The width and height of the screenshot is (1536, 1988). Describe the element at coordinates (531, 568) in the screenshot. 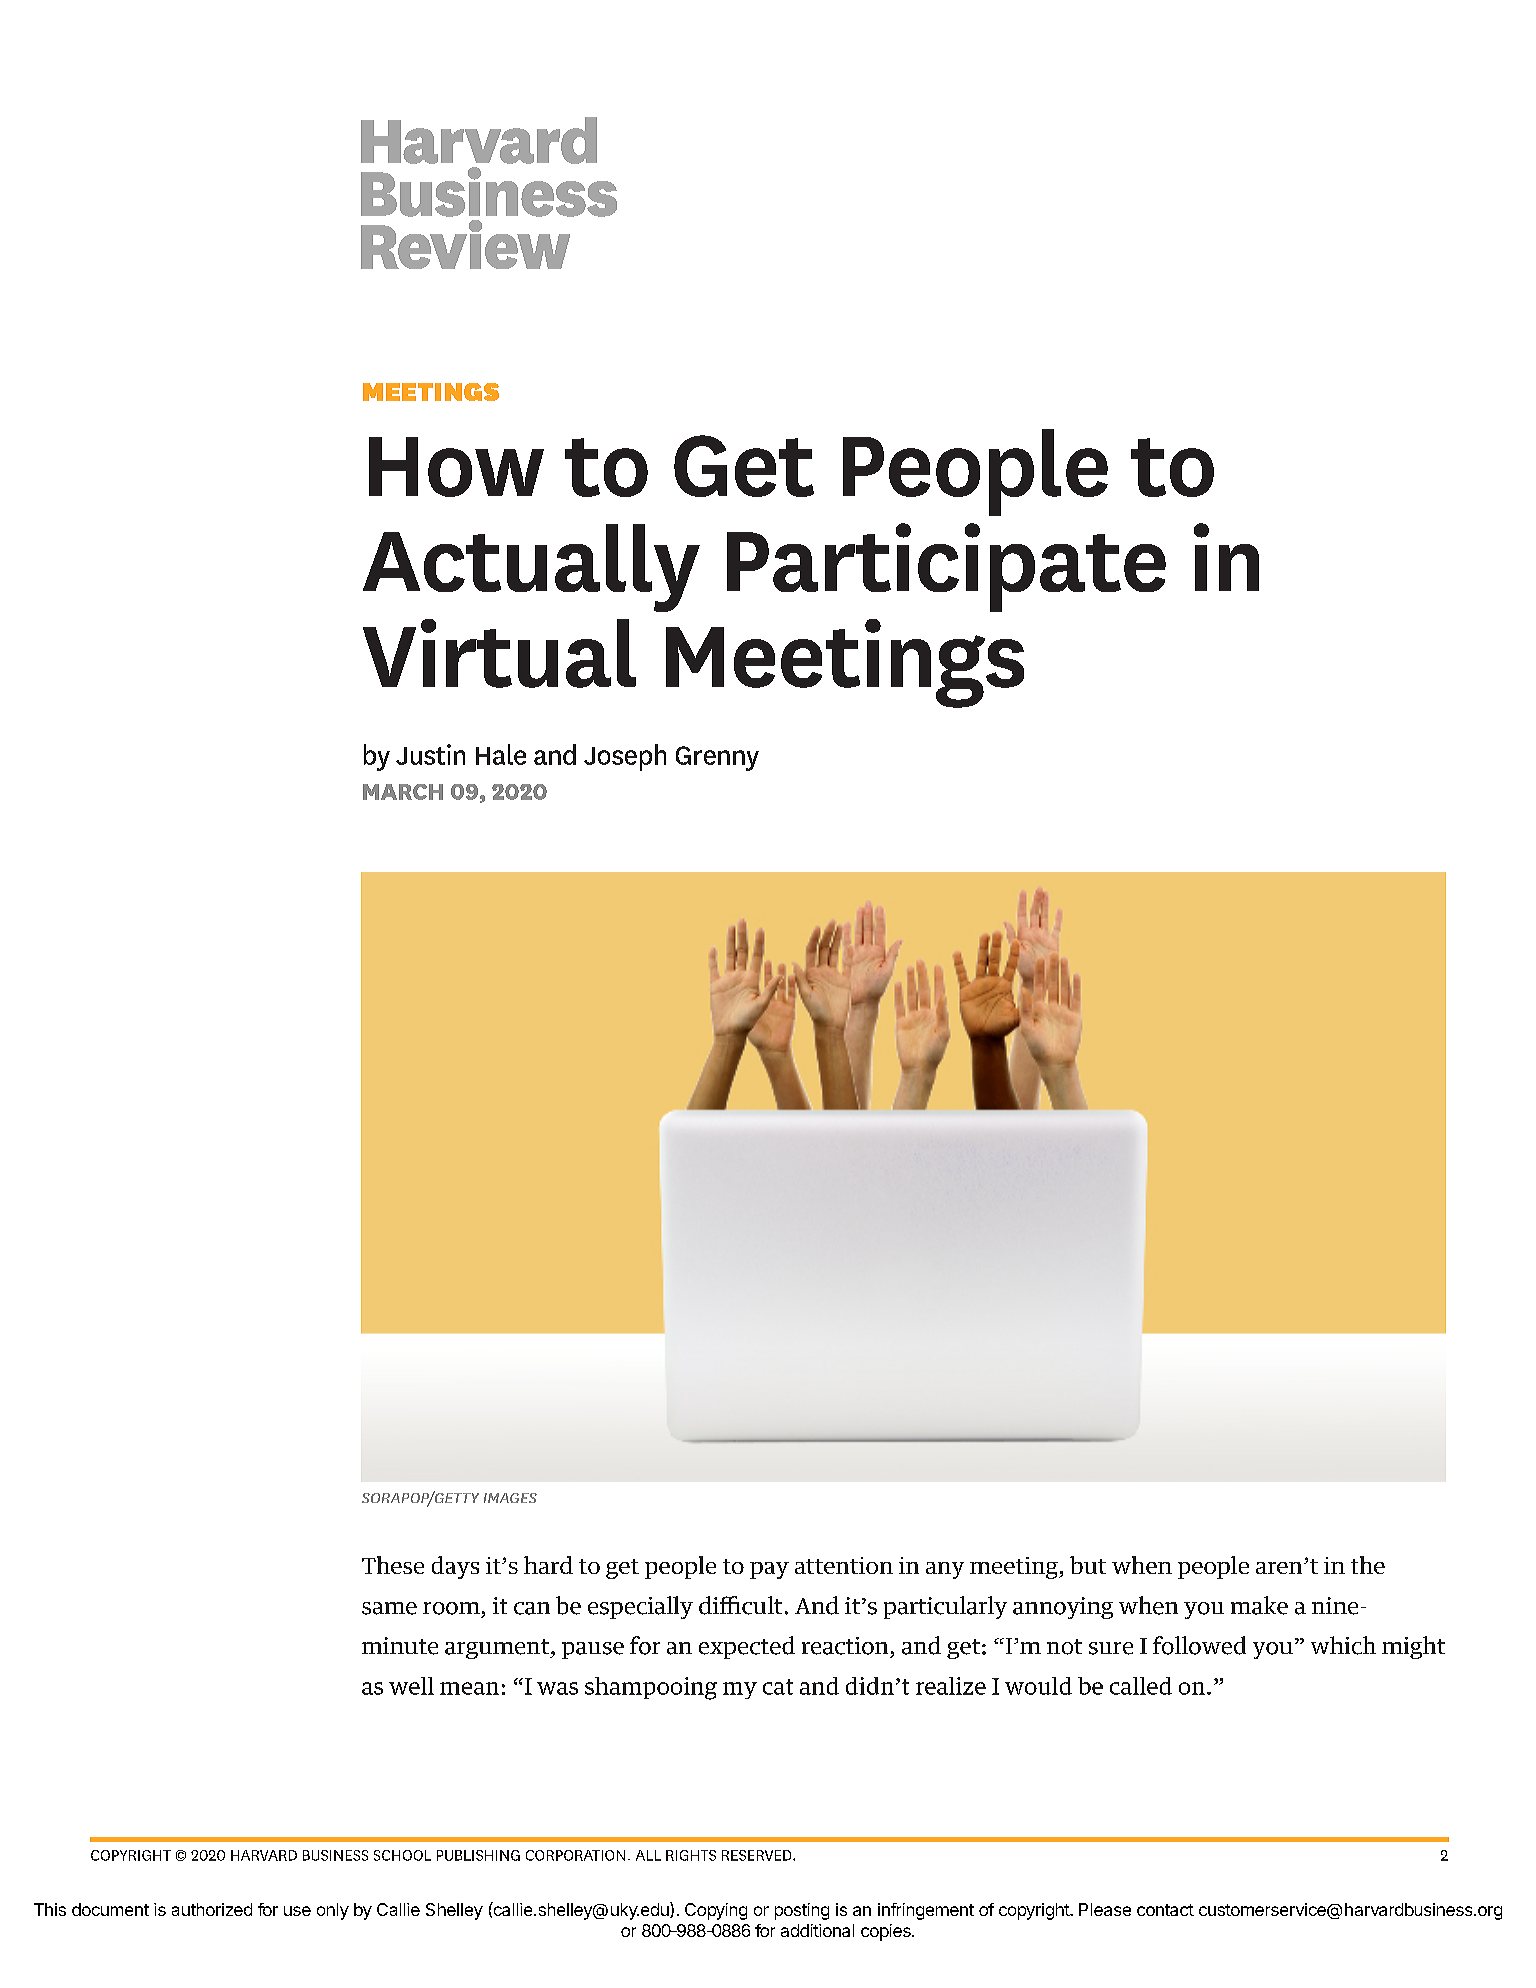

I see `Actually` at that location.
